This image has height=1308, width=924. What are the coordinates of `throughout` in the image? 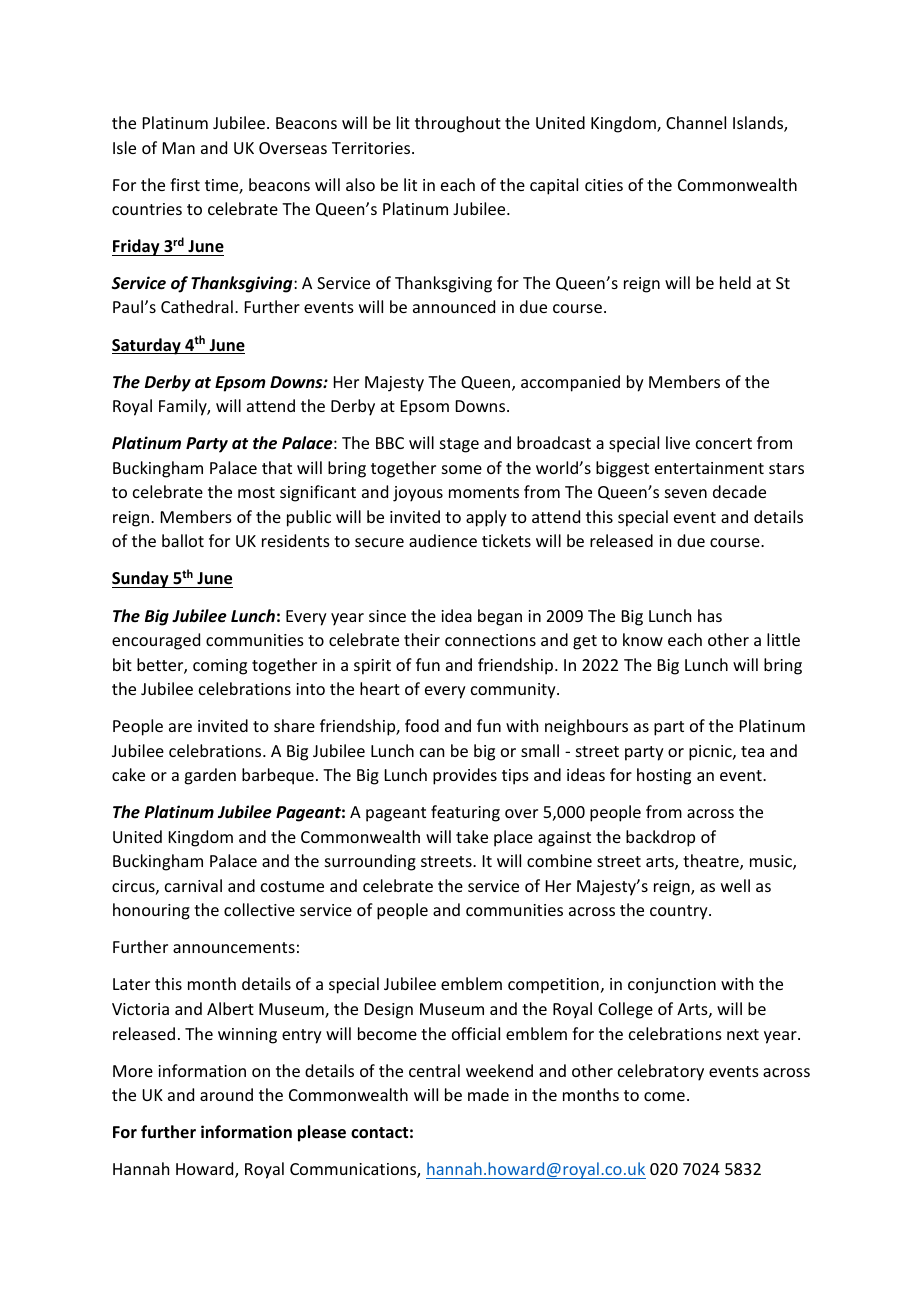 It's located at (458, 124).
